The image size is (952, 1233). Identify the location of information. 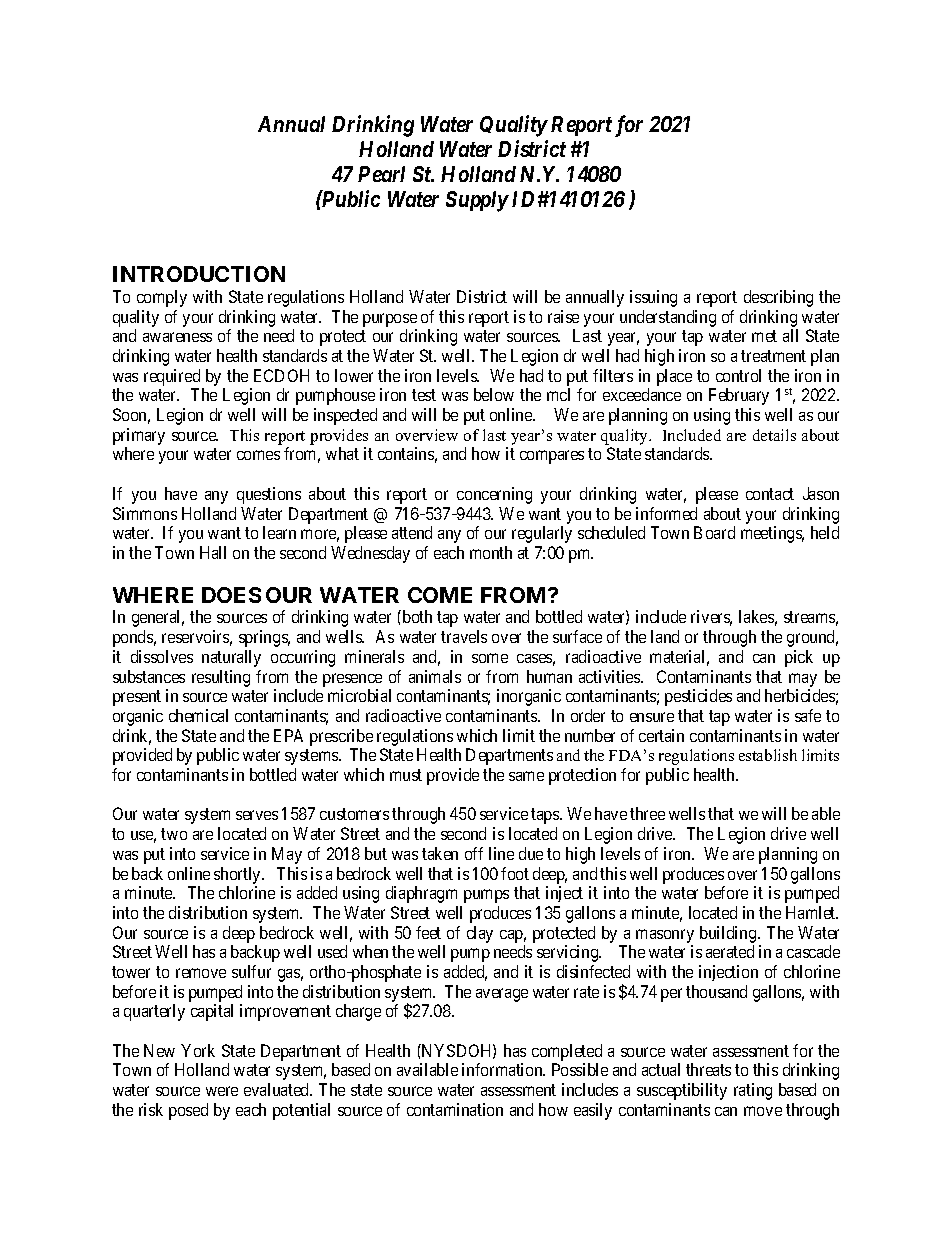
(503, 1069).
